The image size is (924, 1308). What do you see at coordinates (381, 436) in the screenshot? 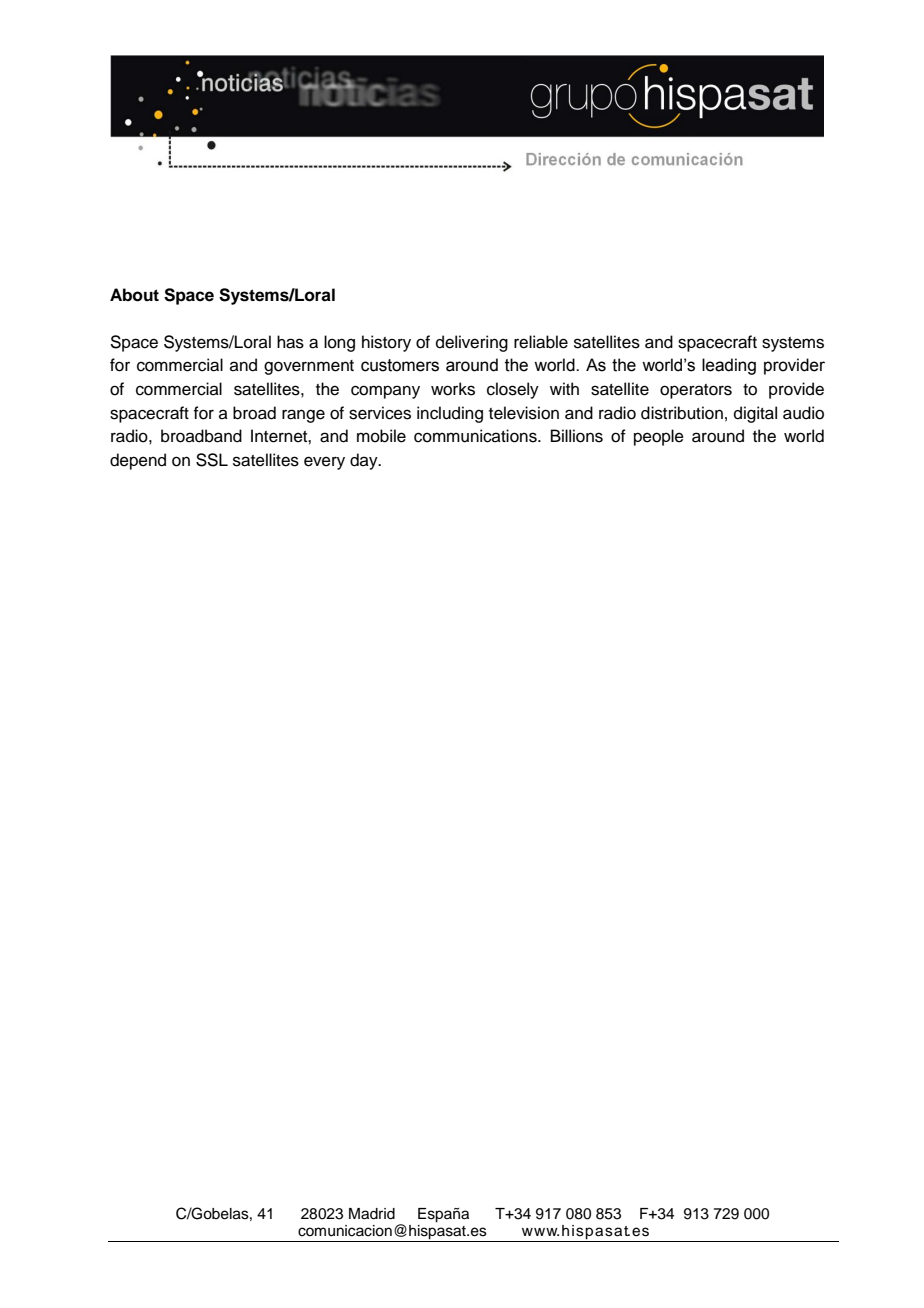
I see `mobile` at bounding box center [381, 436].
